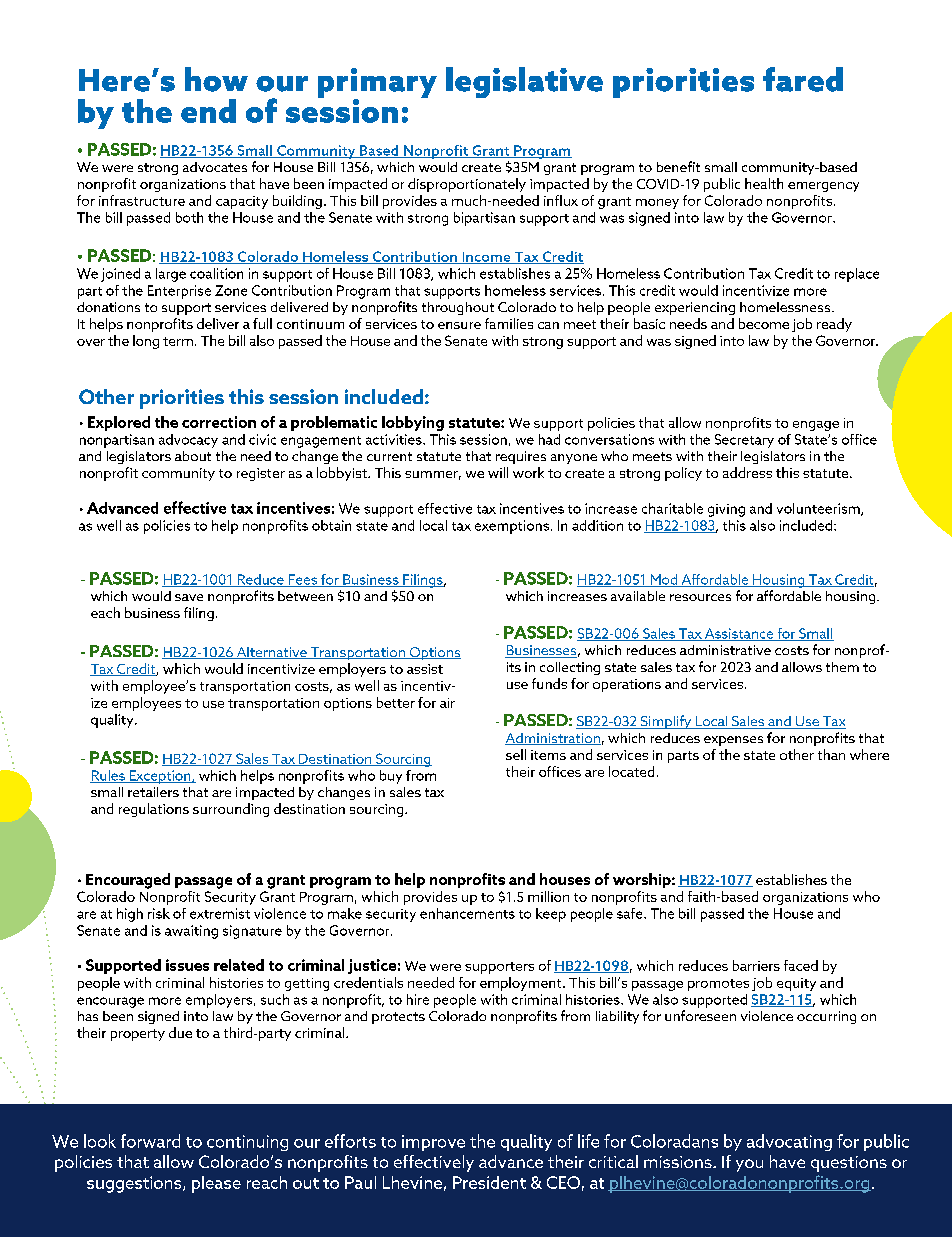  I want to click on fared, so click(803, 79).
